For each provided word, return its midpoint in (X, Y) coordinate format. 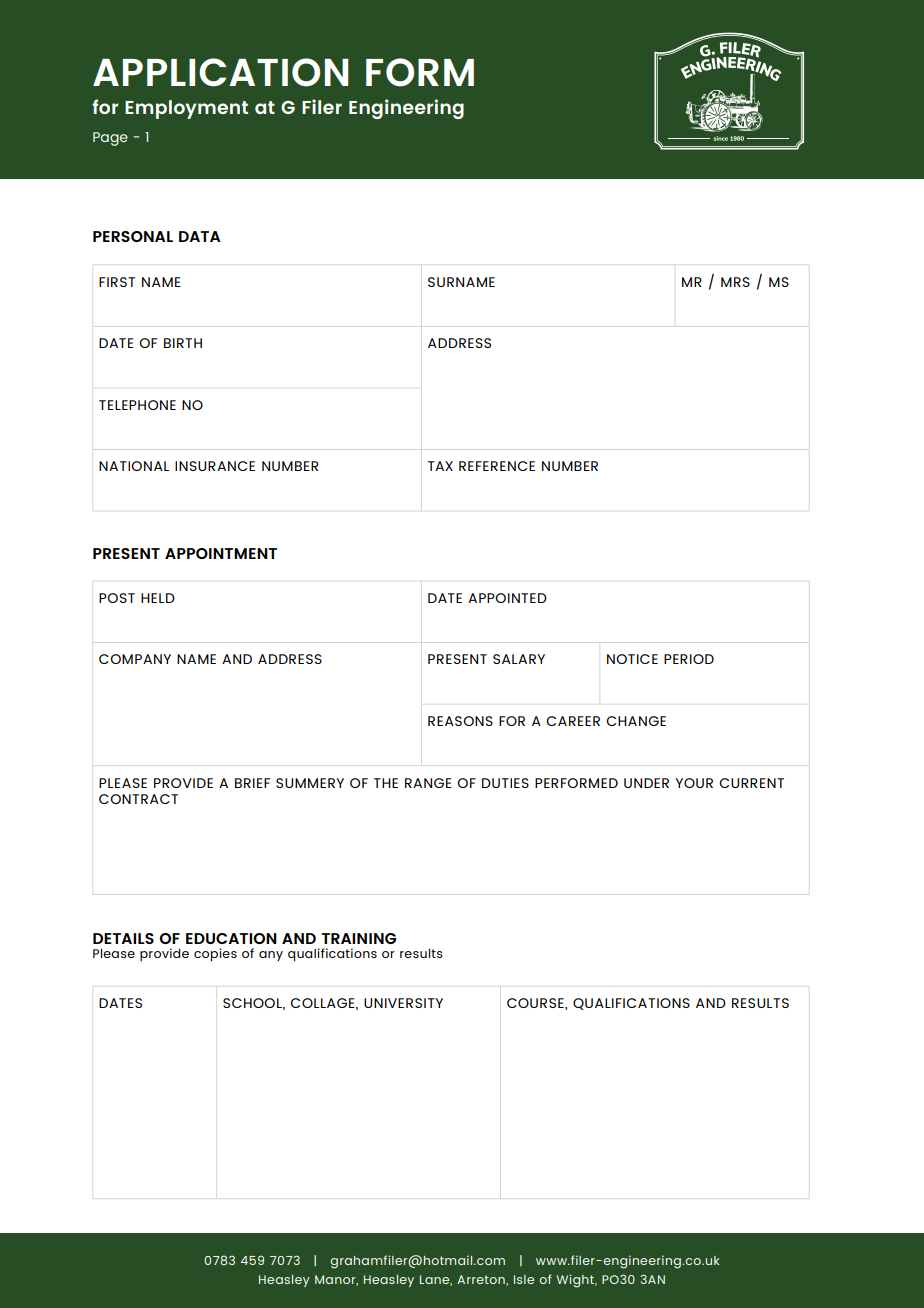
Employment (186, 109)
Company (135, 659)
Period (689, 659)
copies (215, 955)
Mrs (735, 282)
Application (220, 72)
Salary (519, 659)
